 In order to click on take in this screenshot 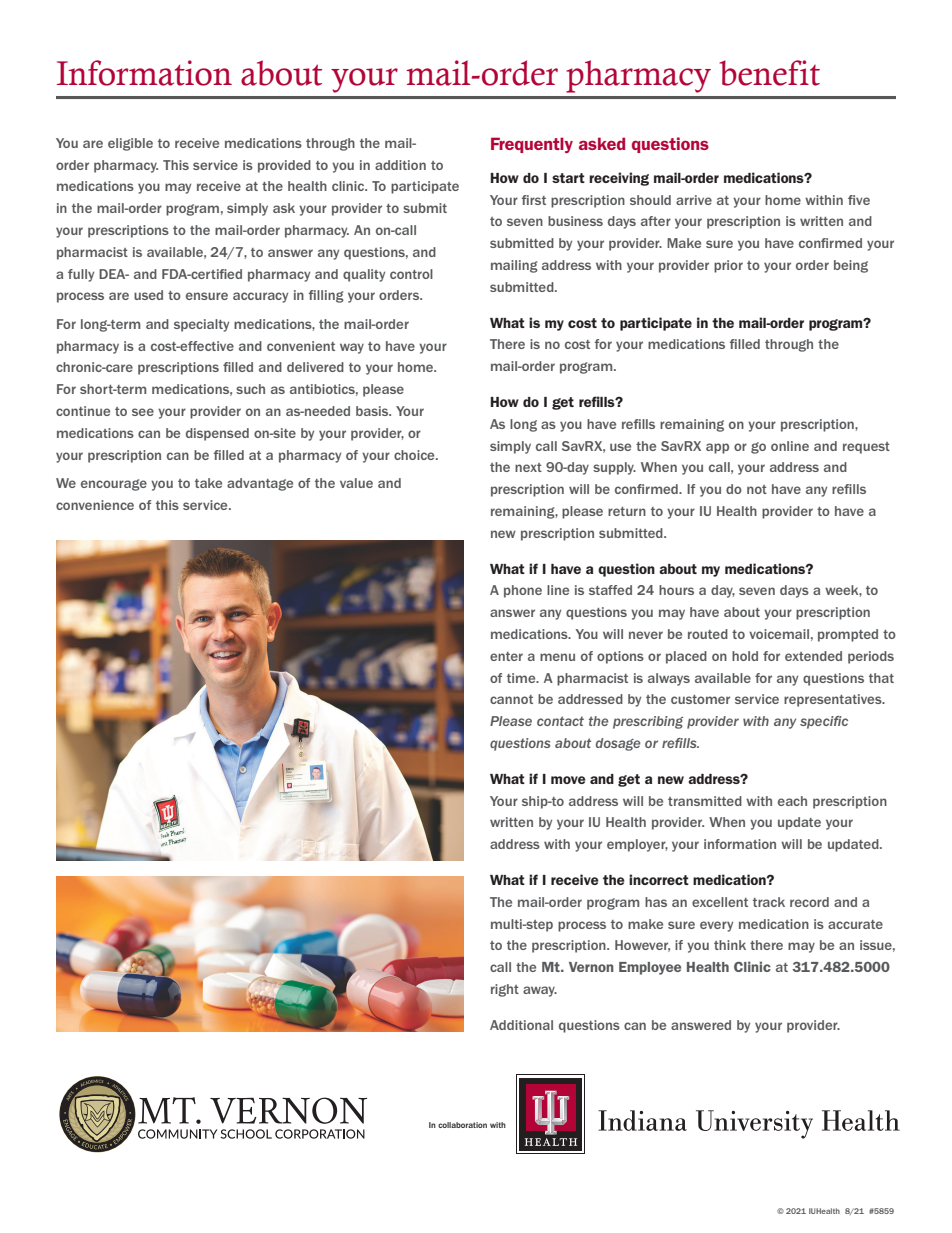, I will do `click(208, 483)`.
